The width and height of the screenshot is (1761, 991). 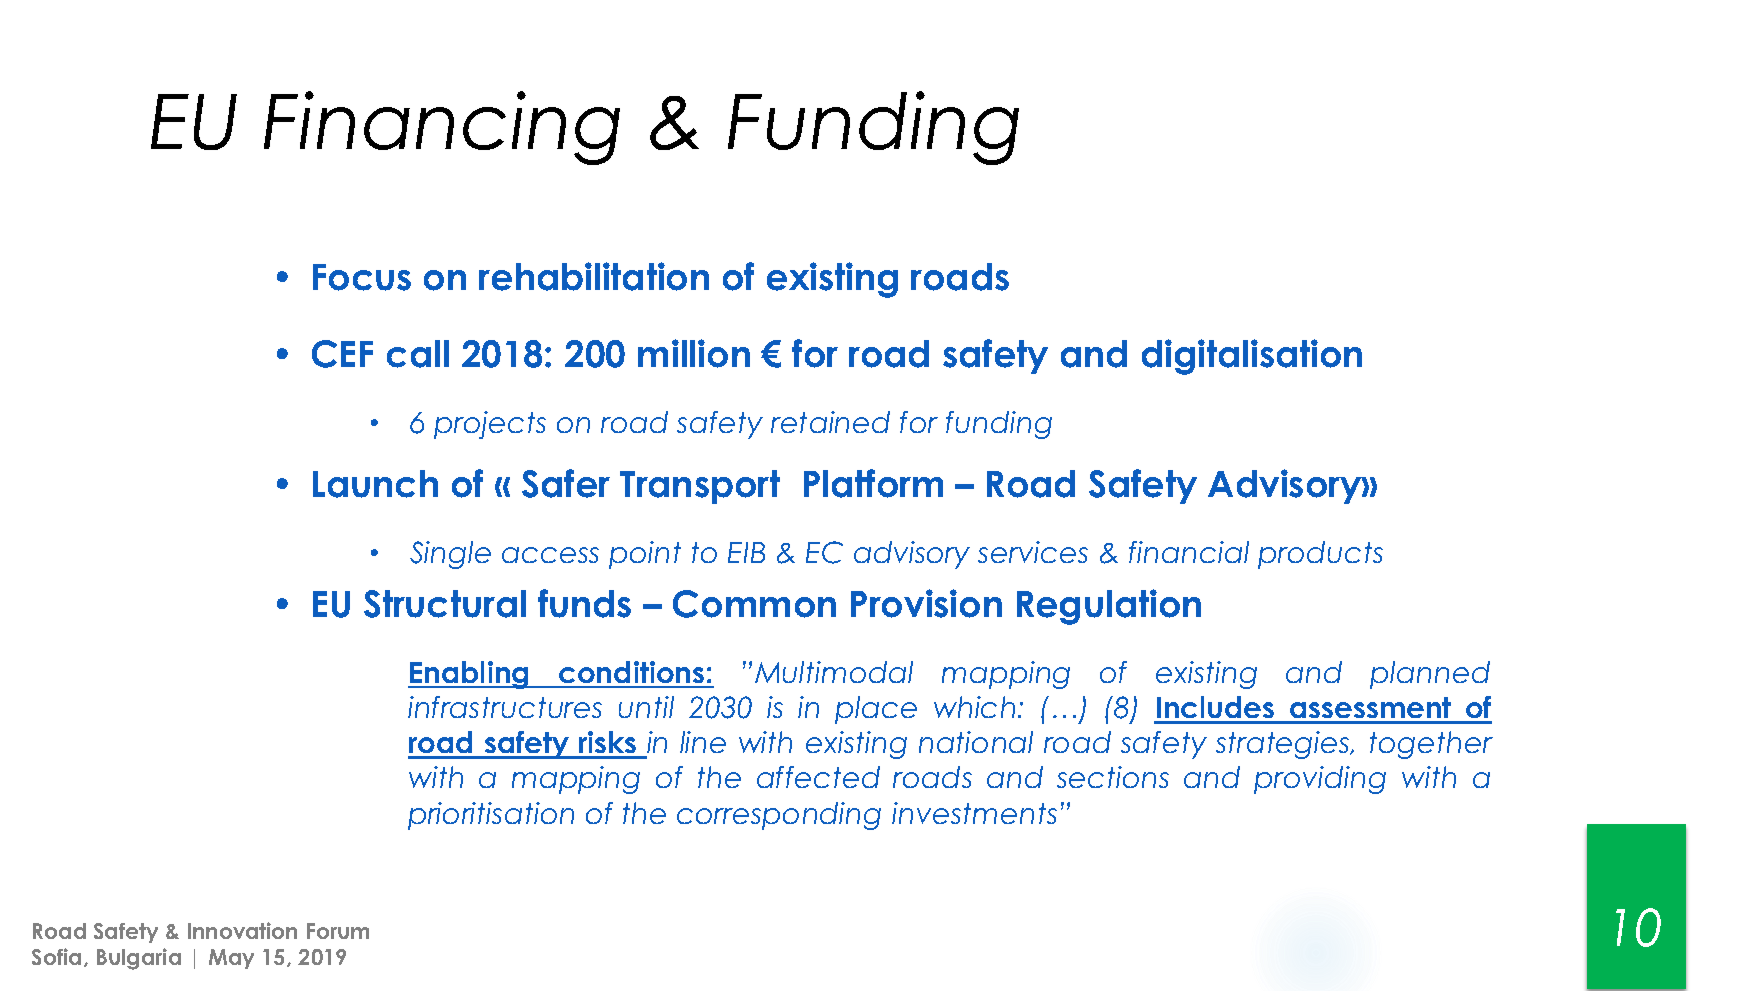 I want to click on Innovation, so click(x=242, y=930).
